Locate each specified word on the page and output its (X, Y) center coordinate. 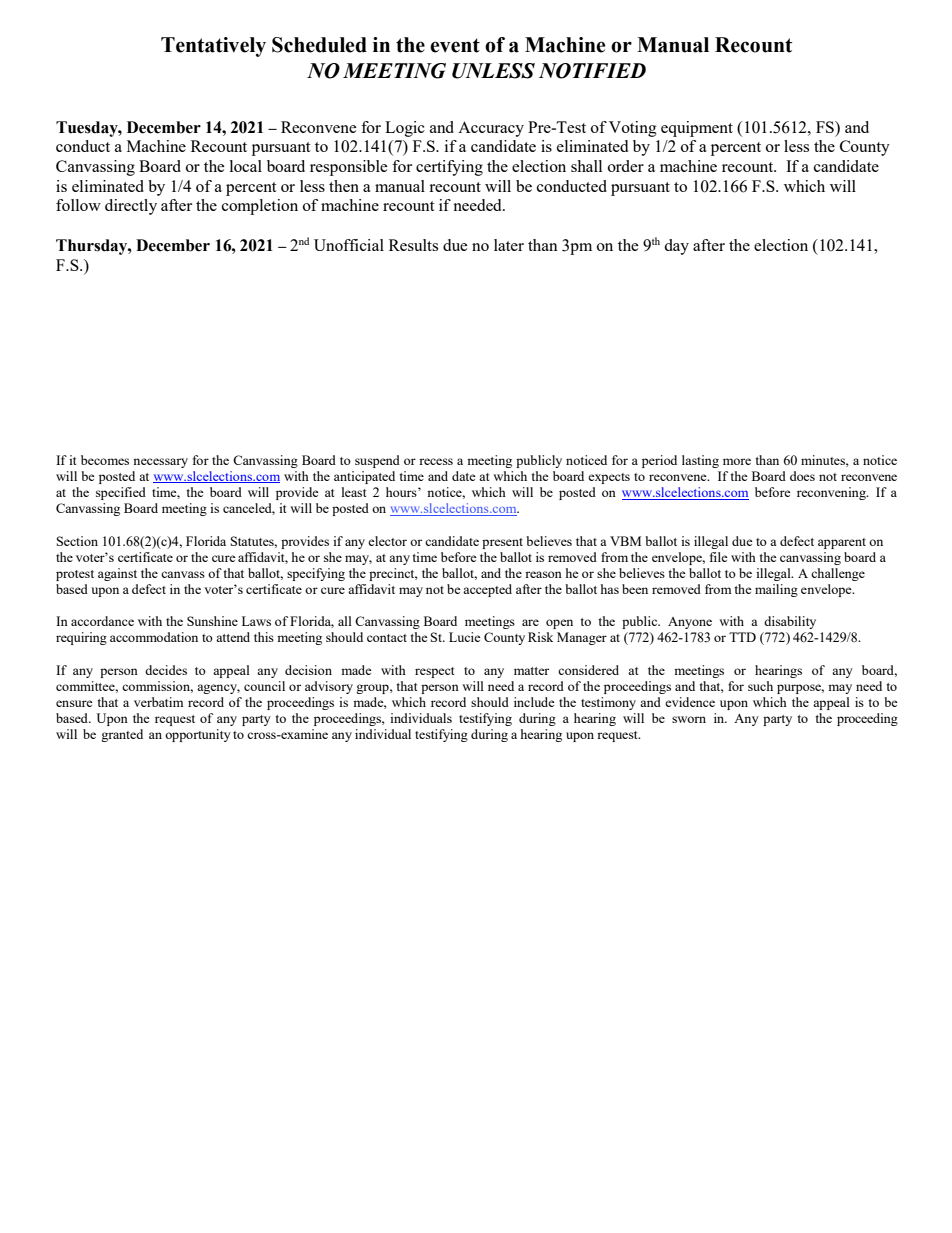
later (509, 245)
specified (121, 493)
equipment (697, 129)
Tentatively (213, 47)
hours (402, 492)
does (802, 476)
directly (131, 207)
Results (413, 245)
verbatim (159, 702)
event (455, 45)
